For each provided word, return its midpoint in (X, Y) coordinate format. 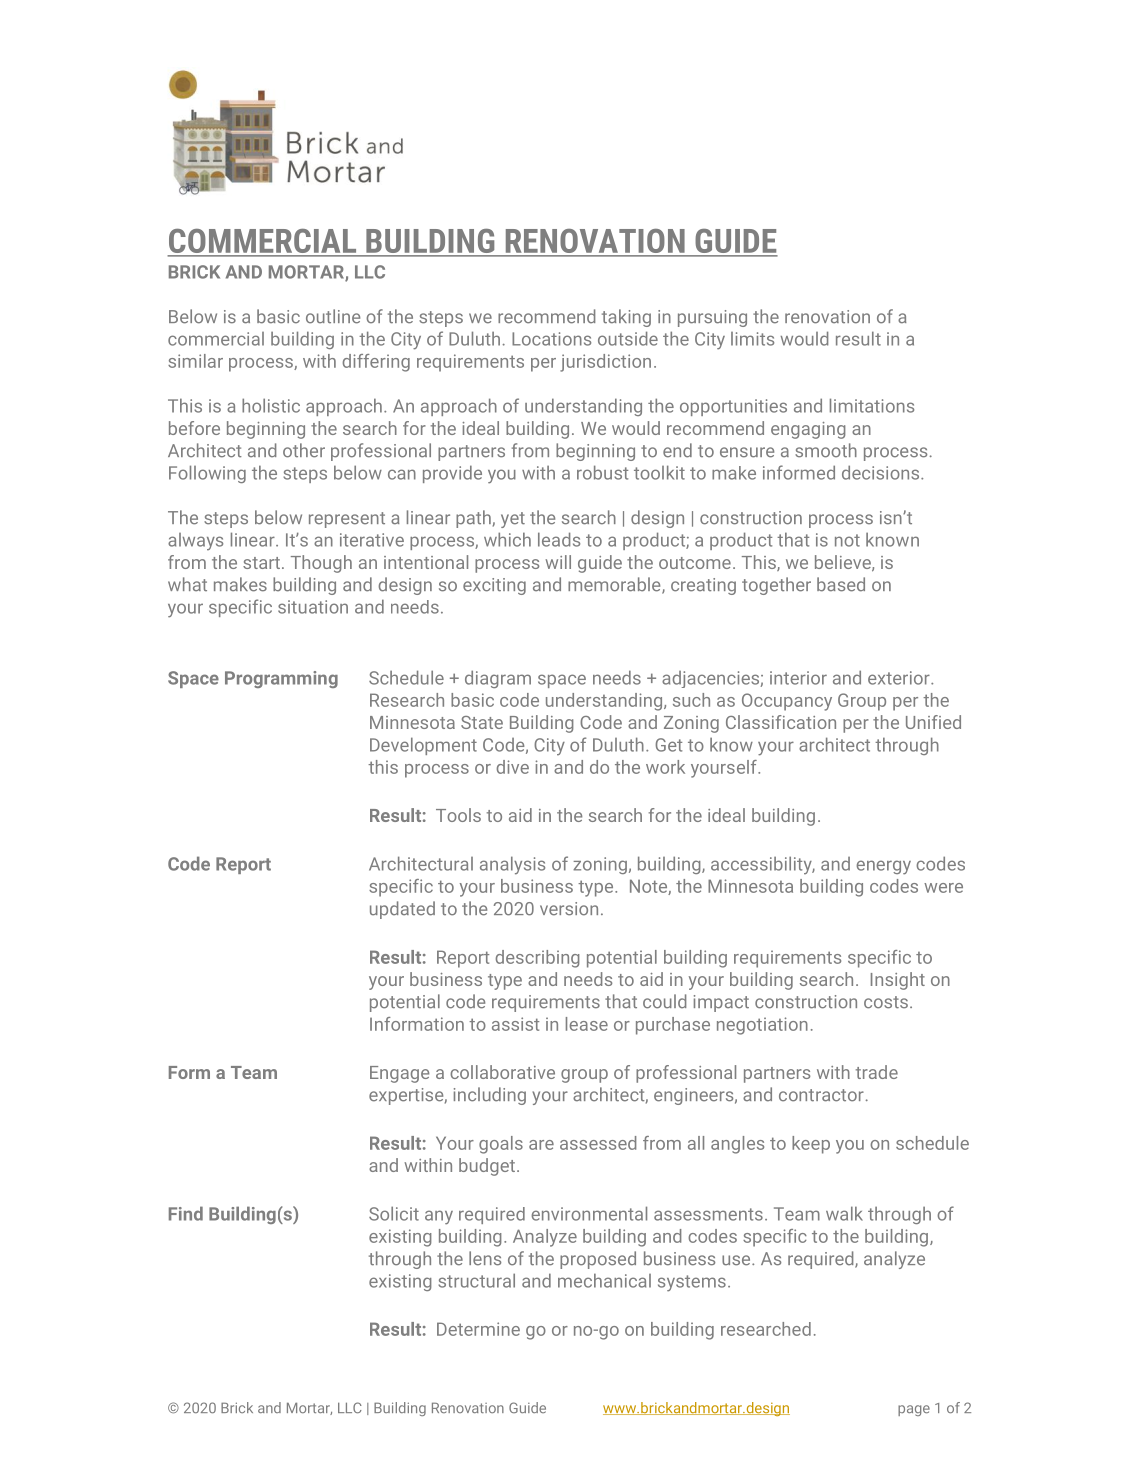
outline (333, 316)
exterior (900, 678)
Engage (399, 1074)
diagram (498, 679)
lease (587, 1024)
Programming (281, 679)
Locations (551, 339)
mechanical (604, 1280)
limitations (872, 405)
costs (886, 1002)
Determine (478, 1329)
